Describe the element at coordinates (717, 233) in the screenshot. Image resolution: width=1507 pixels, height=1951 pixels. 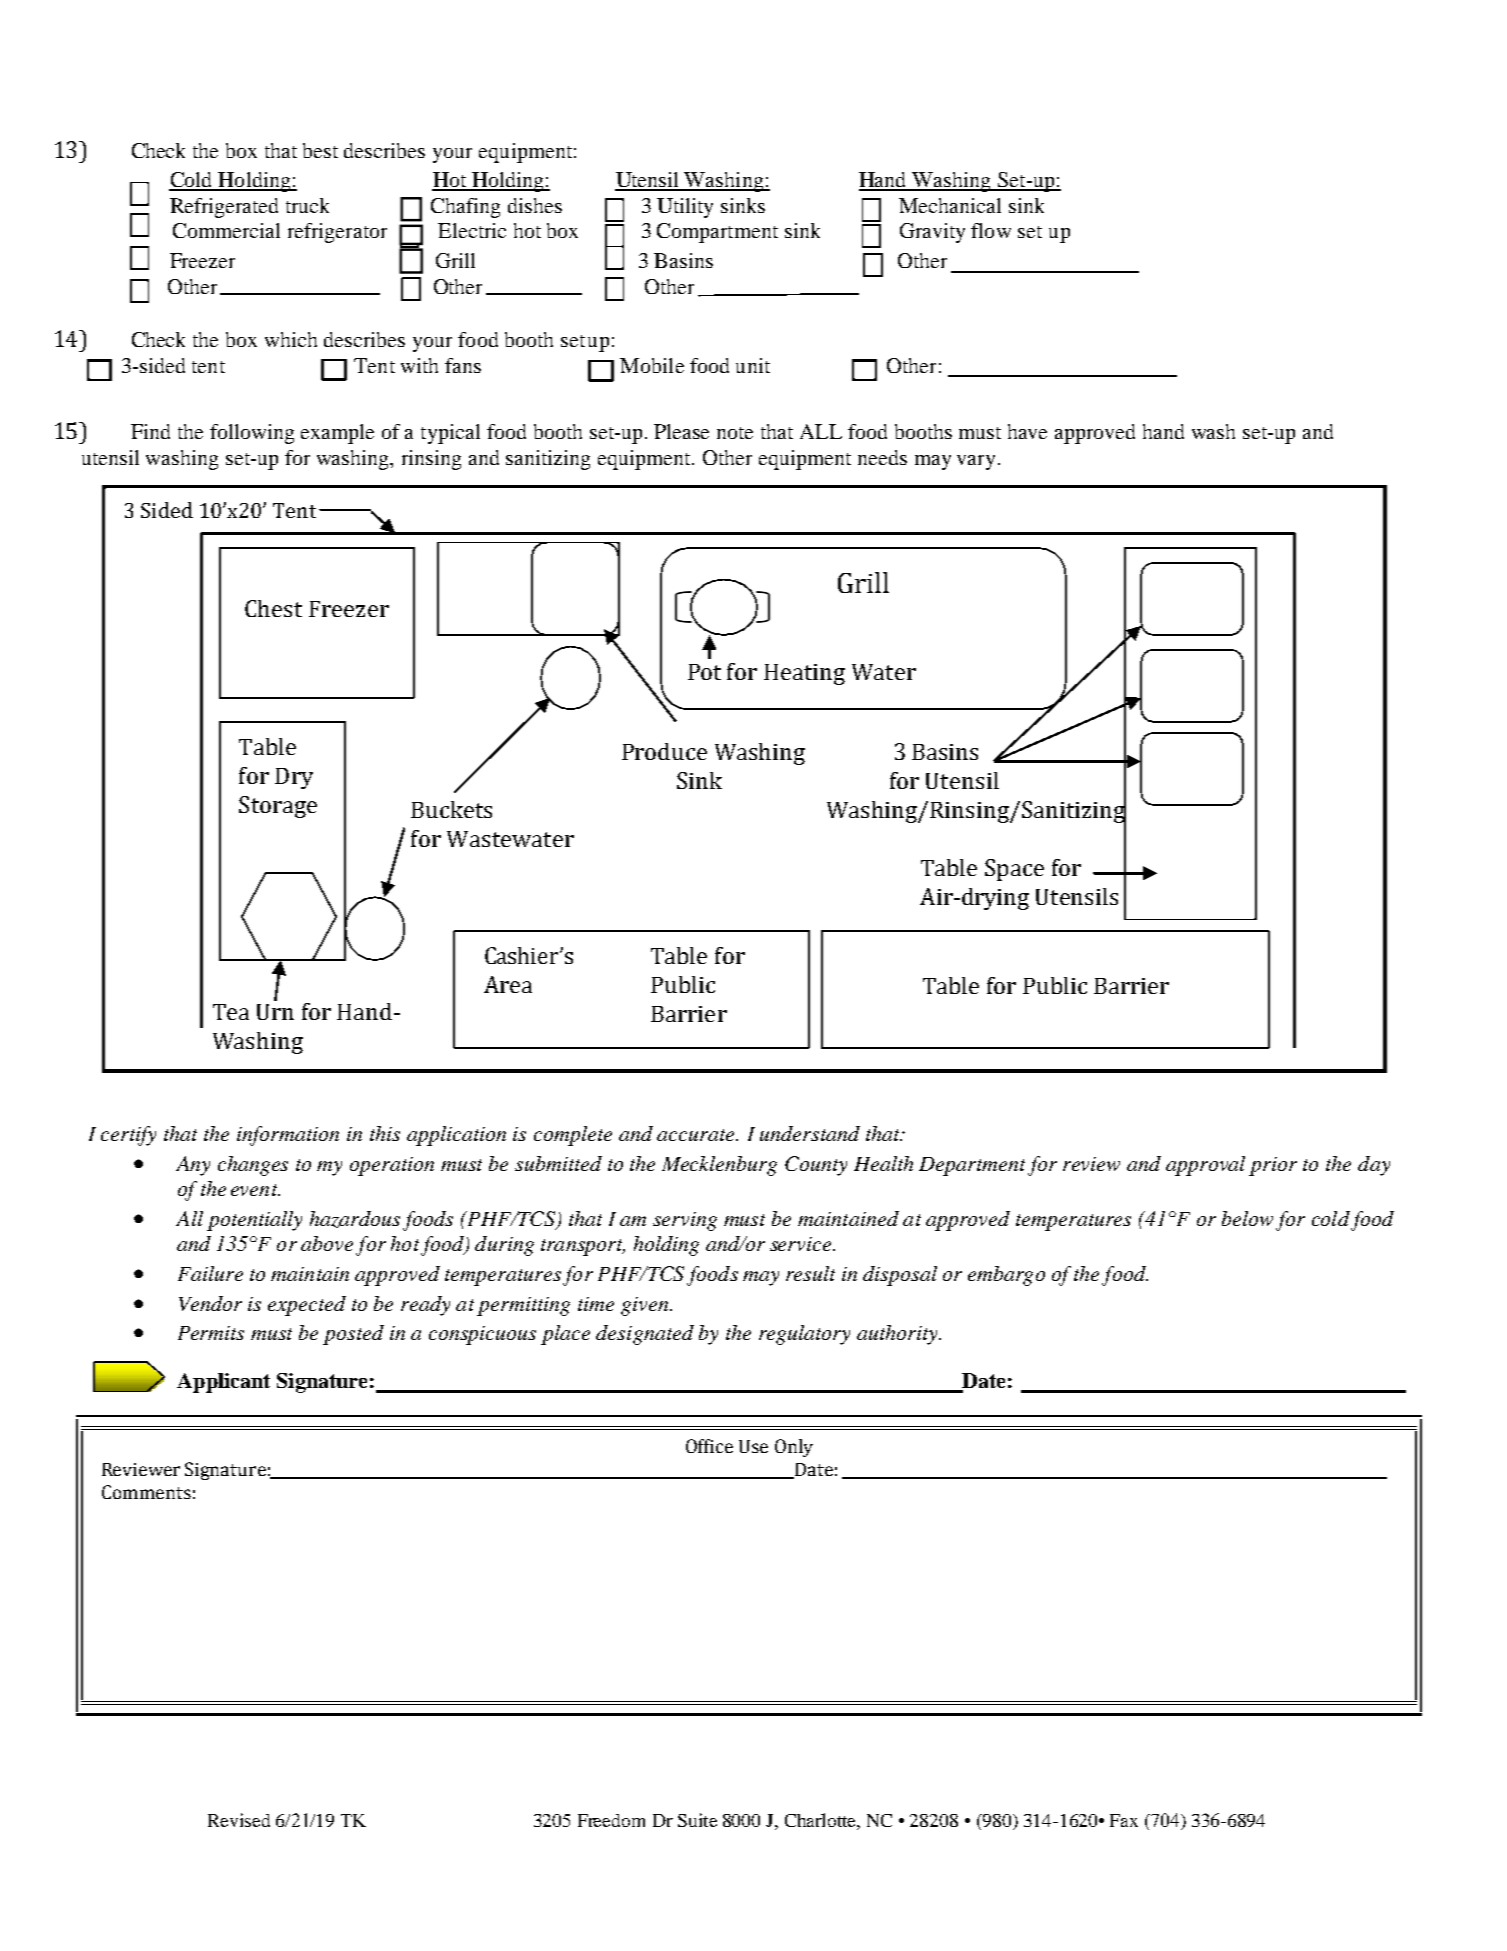
I see `Compartment` at that location.
